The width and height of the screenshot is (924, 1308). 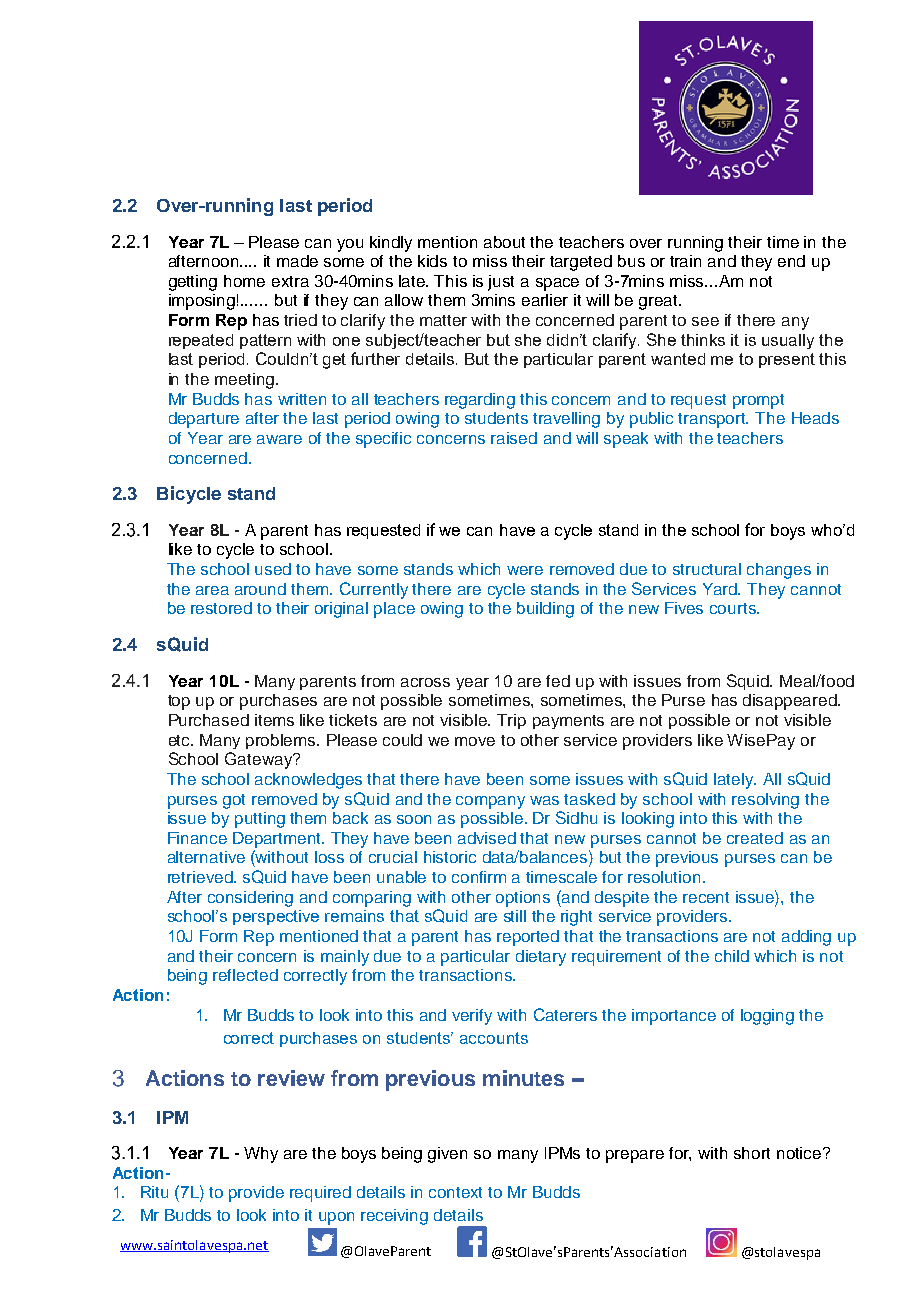 I want to click on building, so click(x=545, y=610).
